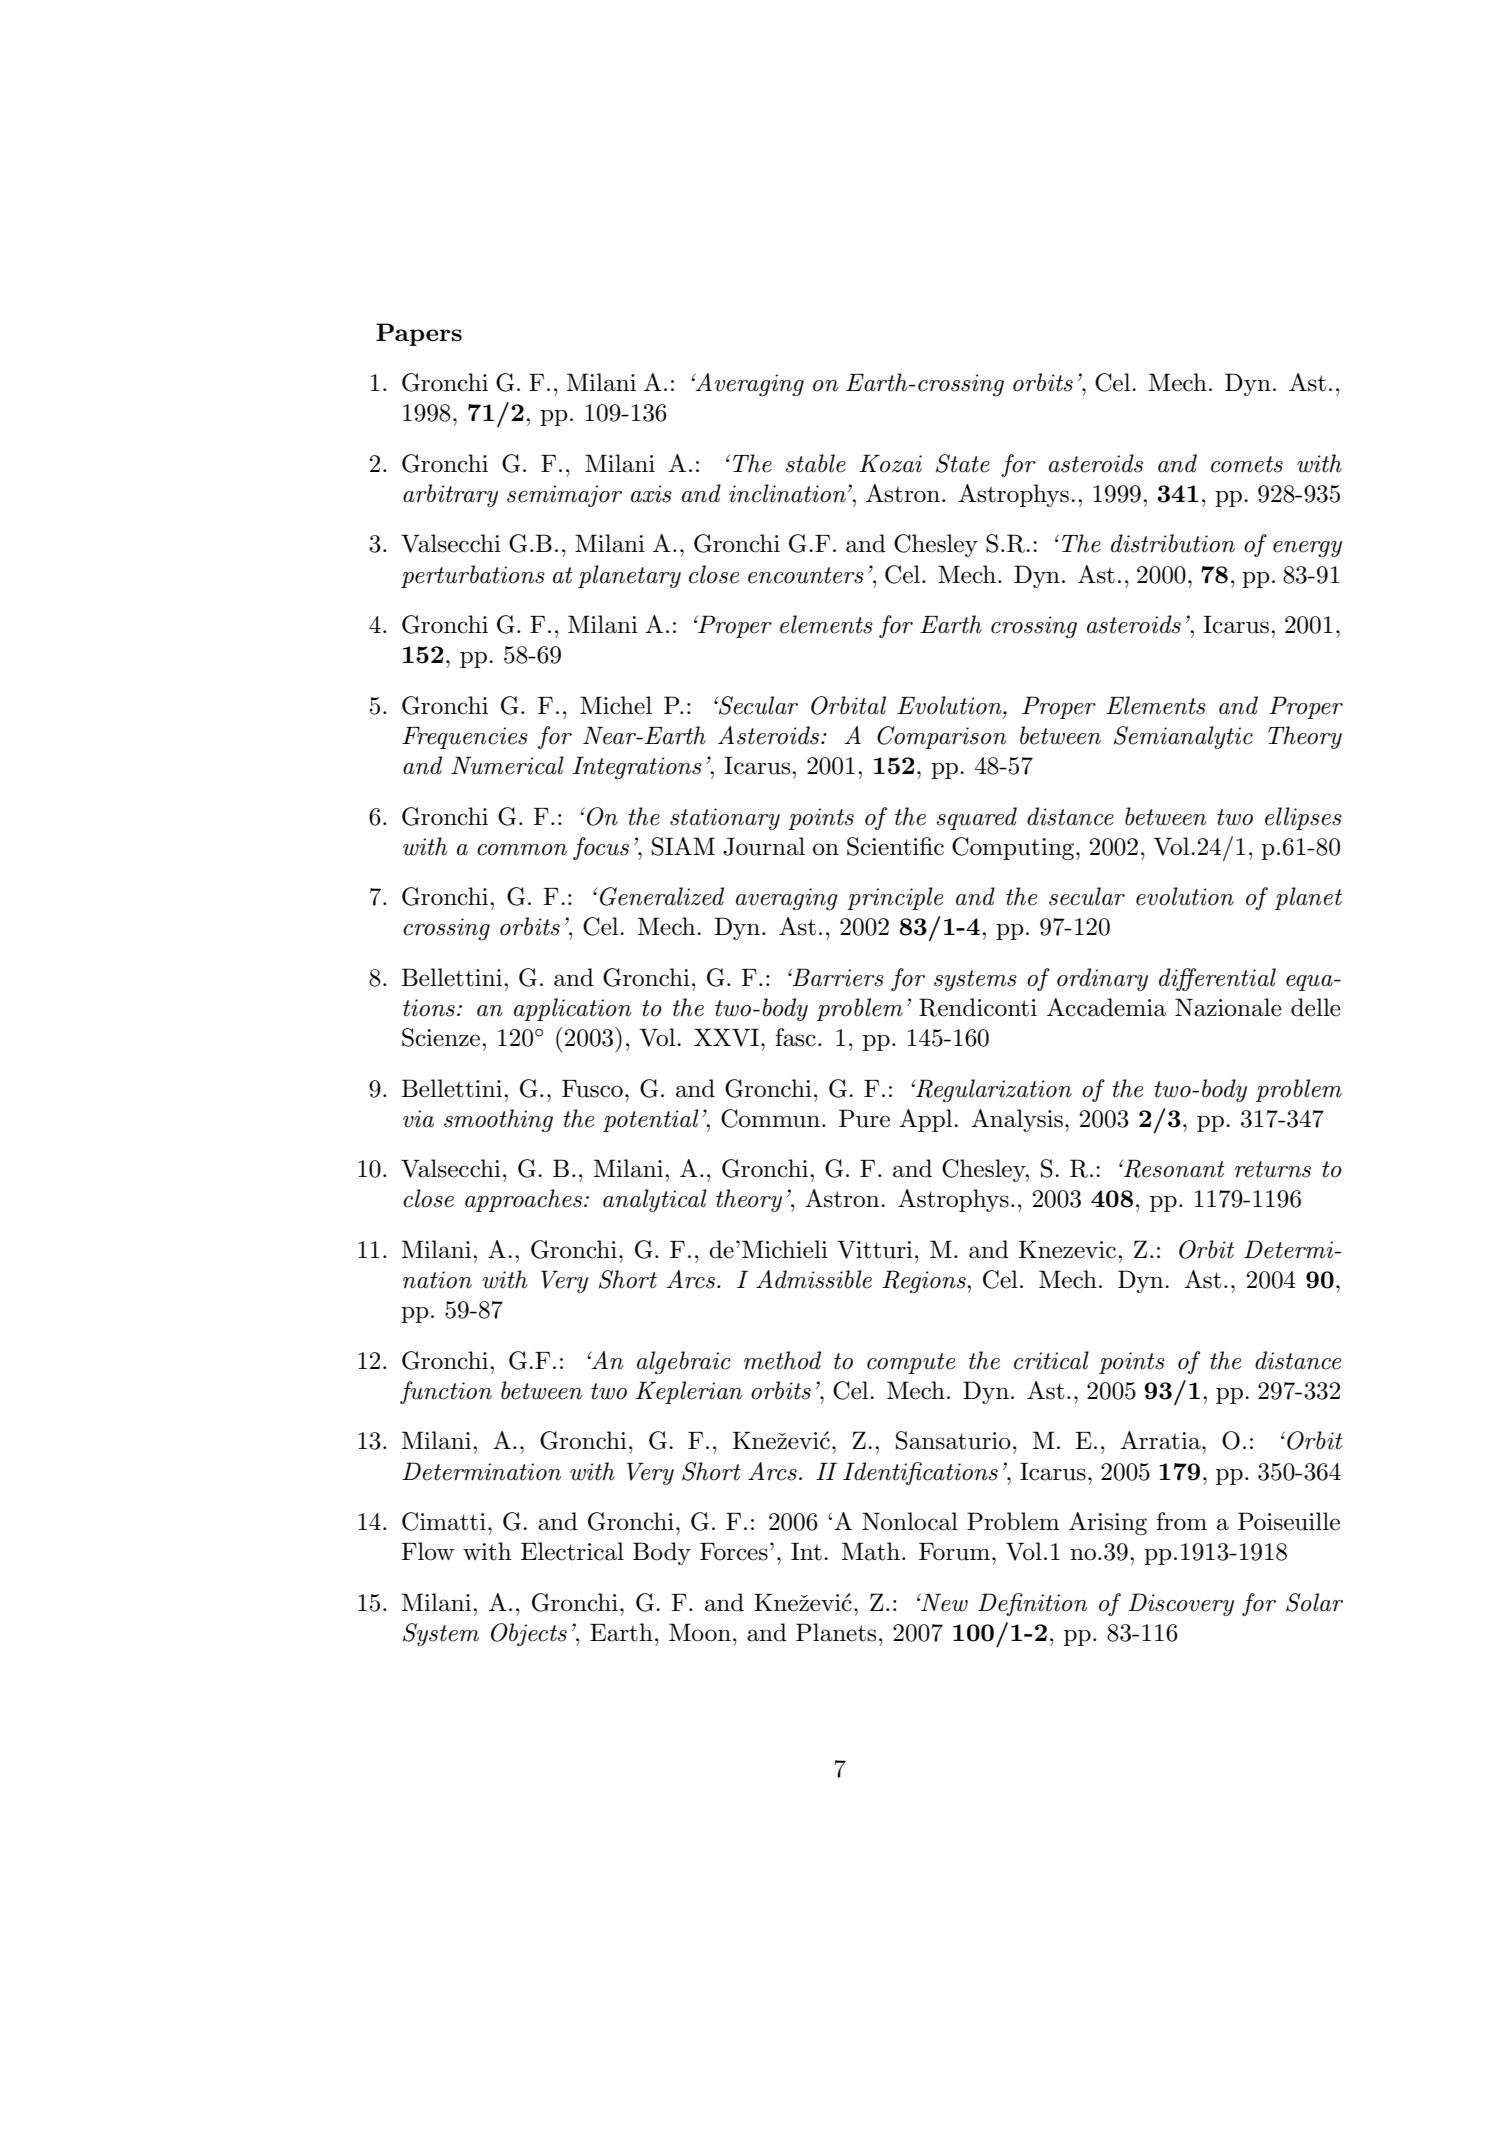 Image resolution: width=1505 pixels, height=2129 pixels. Describe the element at coordinates (616, 705) in the image. I see `Michel` at that location.
